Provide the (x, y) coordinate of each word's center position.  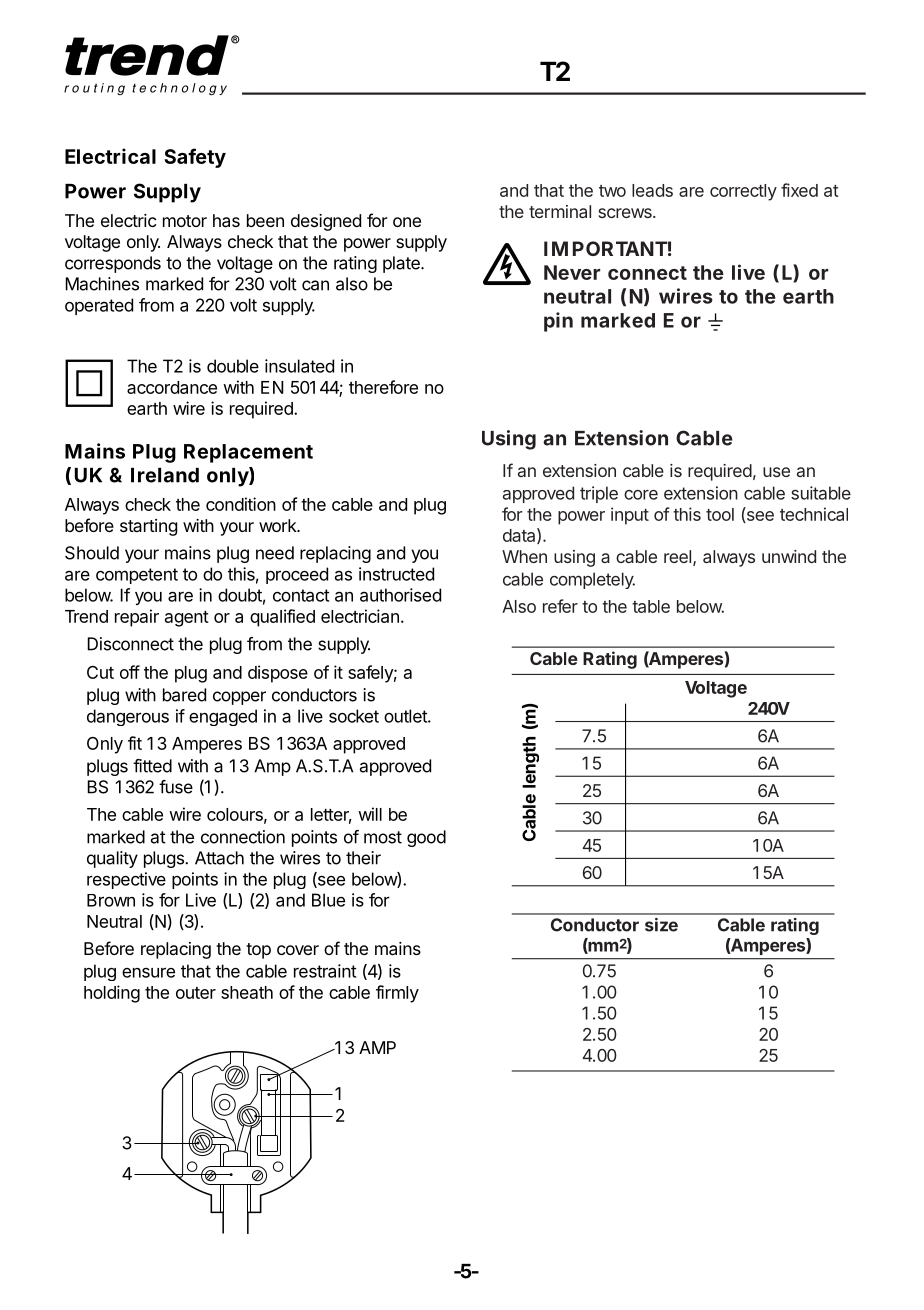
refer (560, 606)
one (407, 222)
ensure (148, 972)
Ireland (165, 475)
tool (720, 514)
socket (354, 716)
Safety (195, 158)
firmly (397, 994)
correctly (743, 192)
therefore (383, 387)
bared (184, 695)
